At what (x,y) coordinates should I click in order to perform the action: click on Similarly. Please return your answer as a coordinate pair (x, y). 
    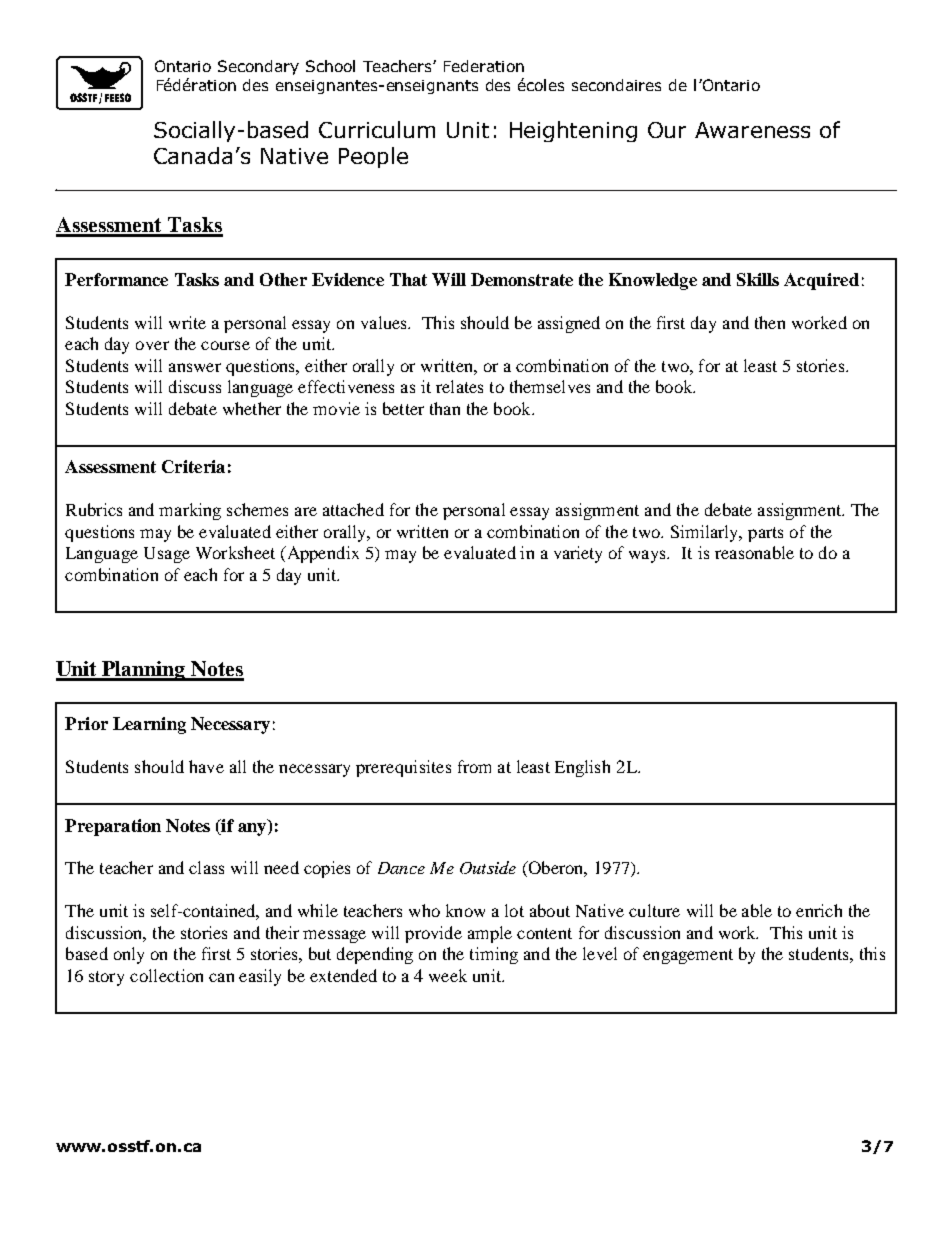
    Looking at the image, I should click on (706, 533).
